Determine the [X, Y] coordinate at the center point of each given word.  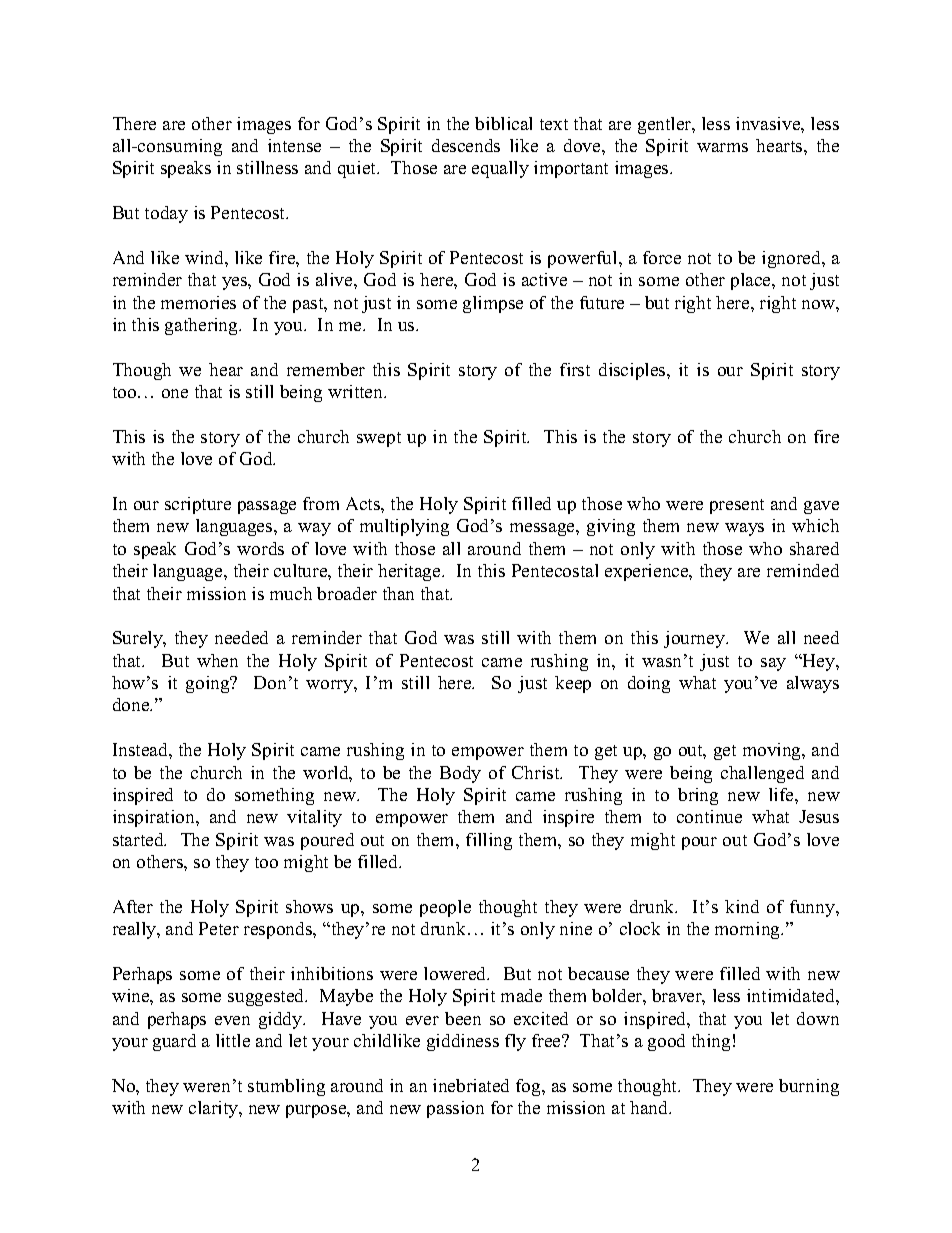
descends [466, 145]
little [233, 1040]
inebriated [471, 1085]
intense [294, 145]
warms [722, 147]
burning [809, 1087]
